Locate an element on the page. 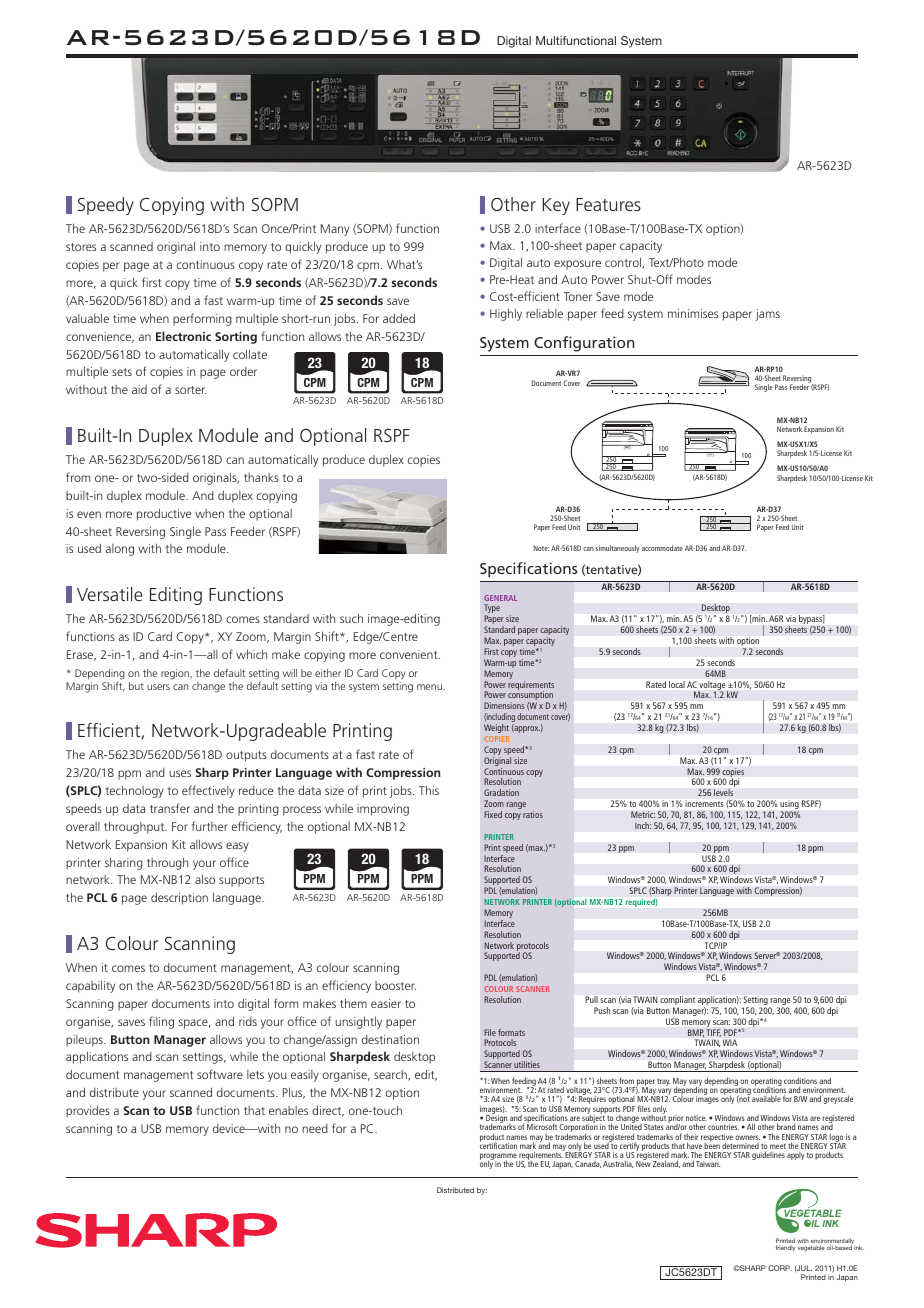 This image has width=924, height=1308. uses is located at coordinates (180, 773).
